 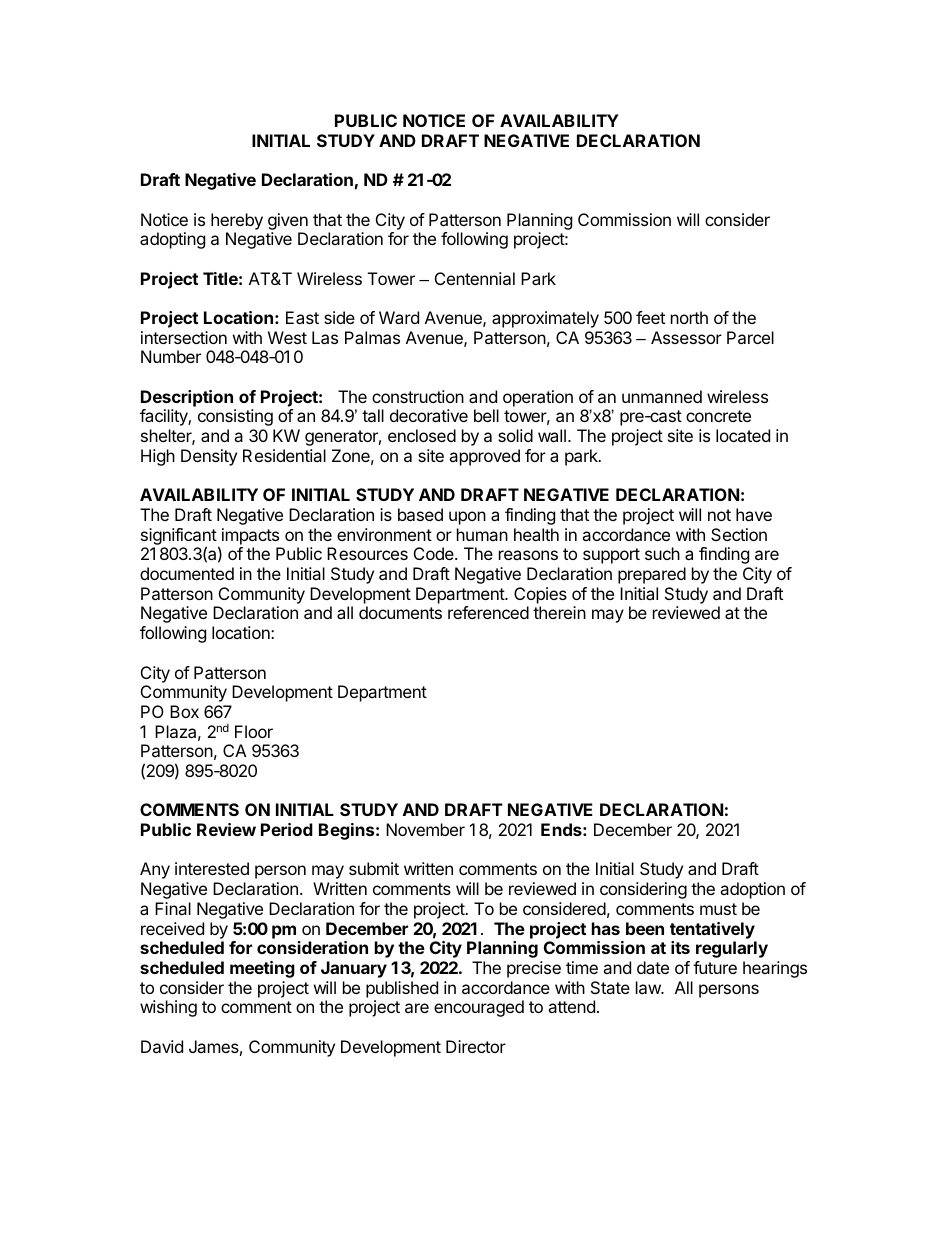 I want to click on November, so click(x=425, y=829).
